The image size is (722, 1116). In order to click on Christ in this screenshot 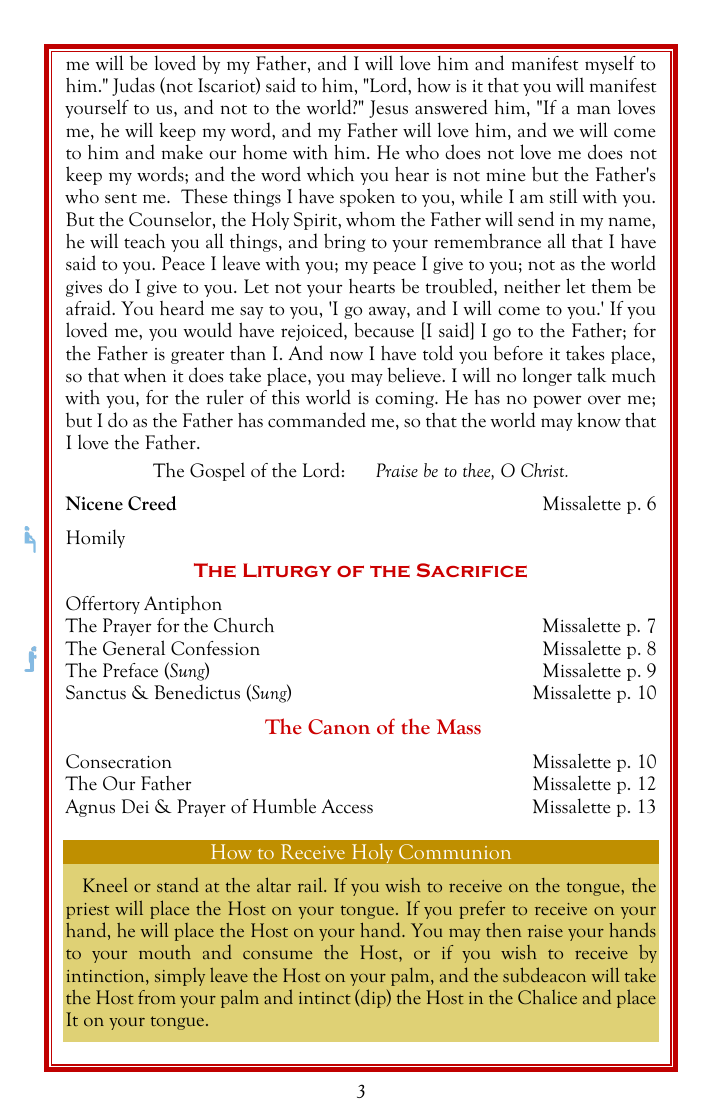, I will do `click(544, 470)`.
